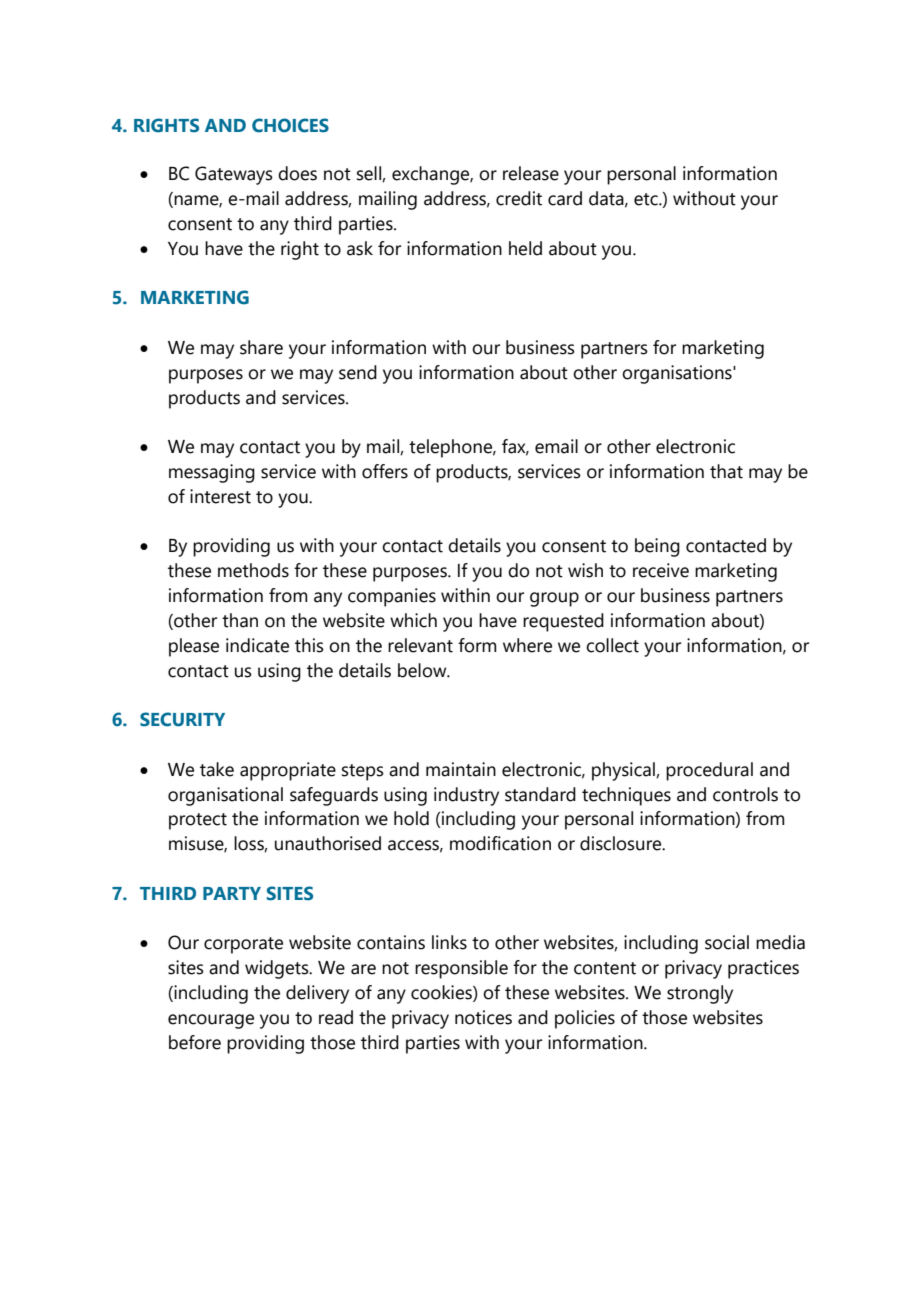 This page has height=1309, width=924. I want to click on etc, so click(647, 199).
